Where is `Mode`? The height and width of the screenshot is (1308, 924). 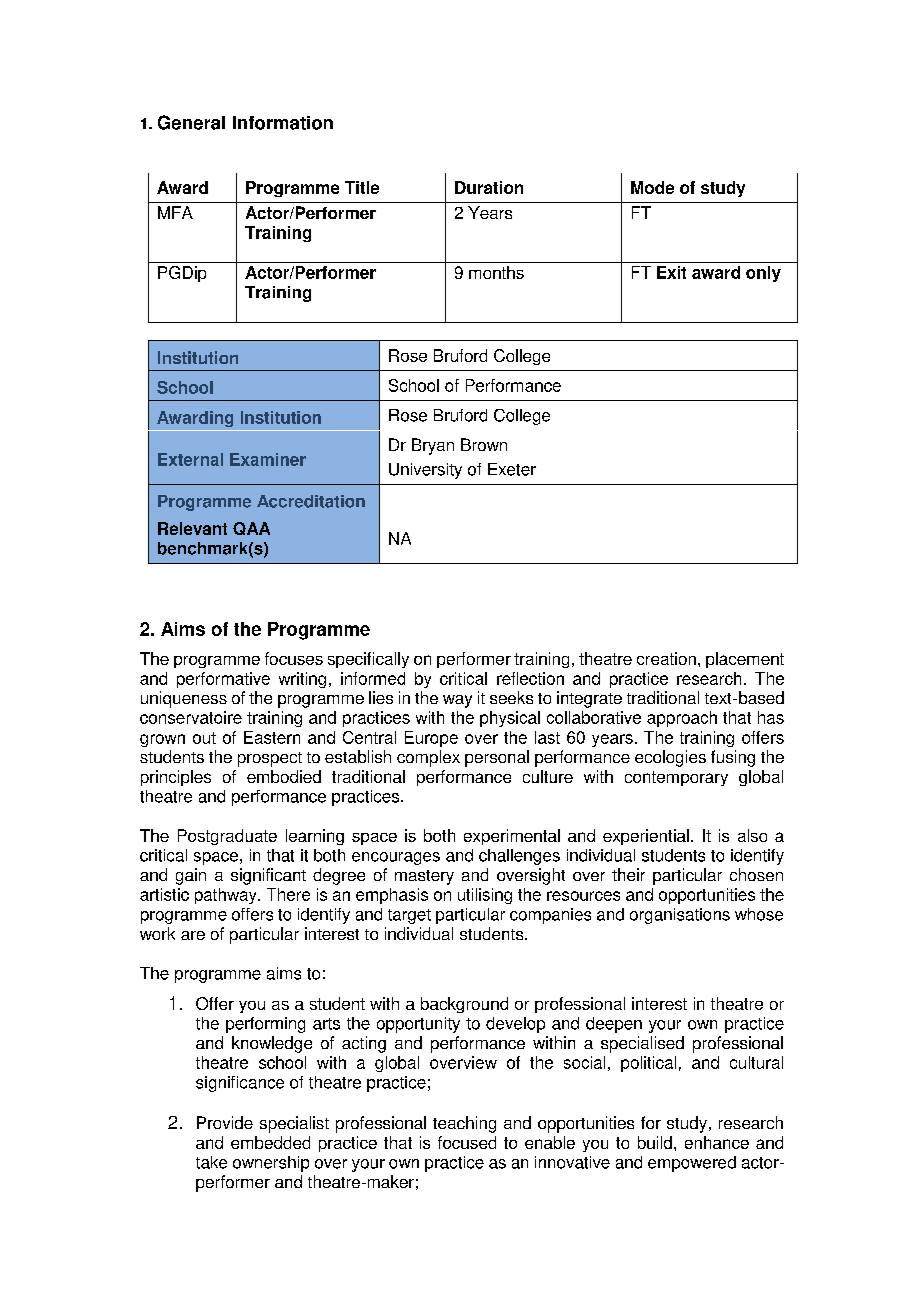 Mode is located at coordinates (652, 187).
